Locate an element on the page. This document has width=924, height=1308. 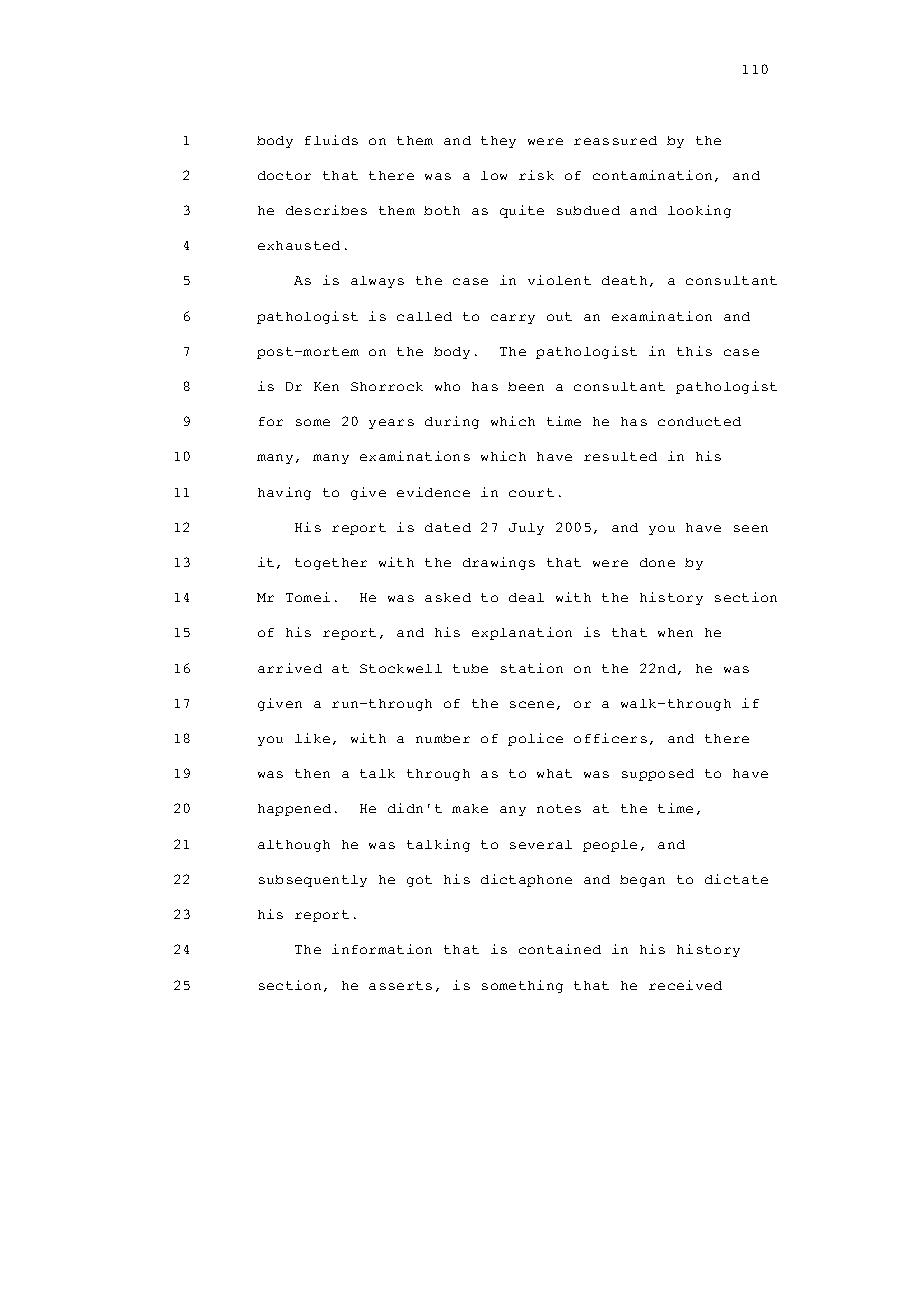
contained is located at coordinates (560, 949).
